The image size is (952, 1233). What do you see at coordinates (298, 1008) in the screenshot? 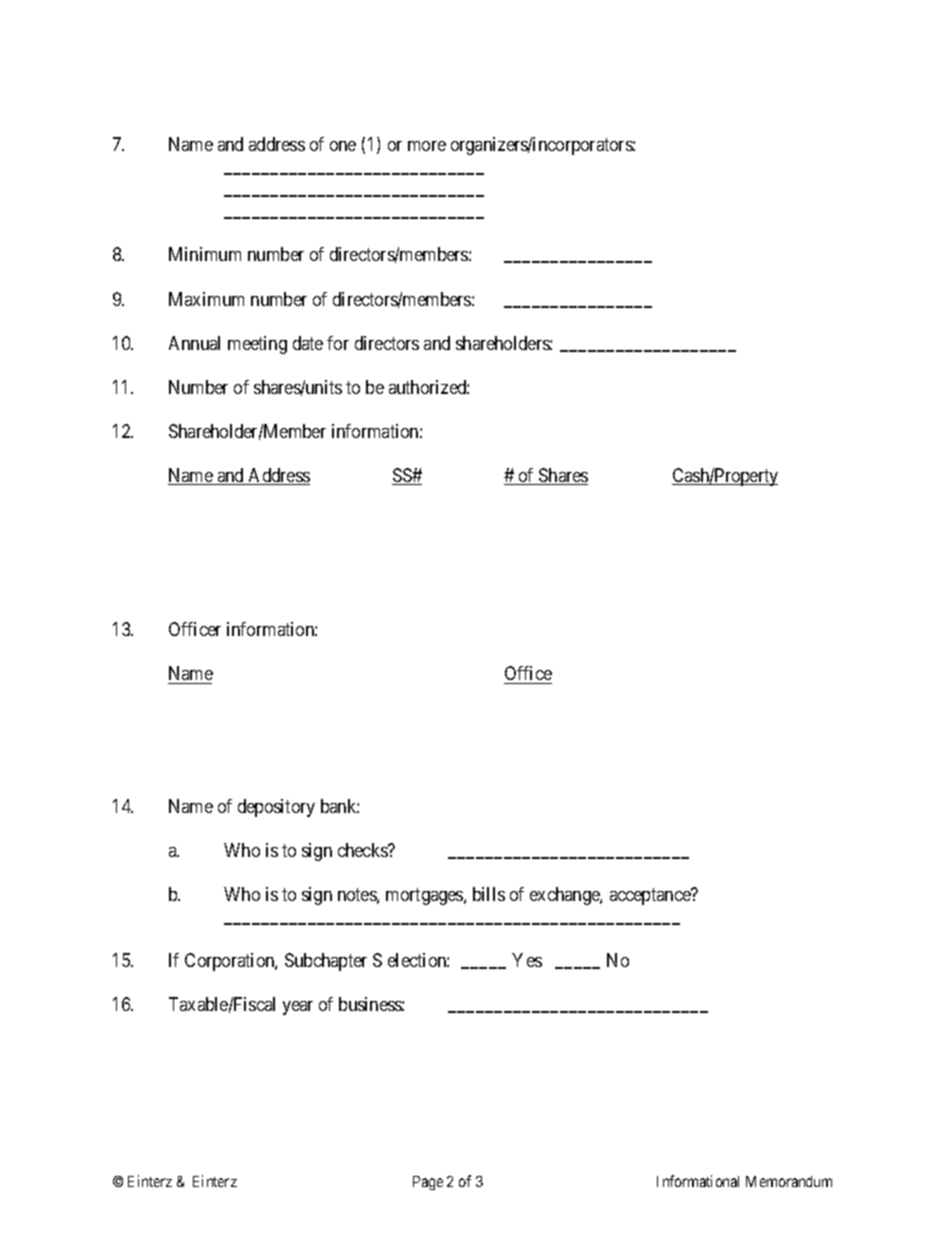
I see `year` at bounding box center [298, 1008].
